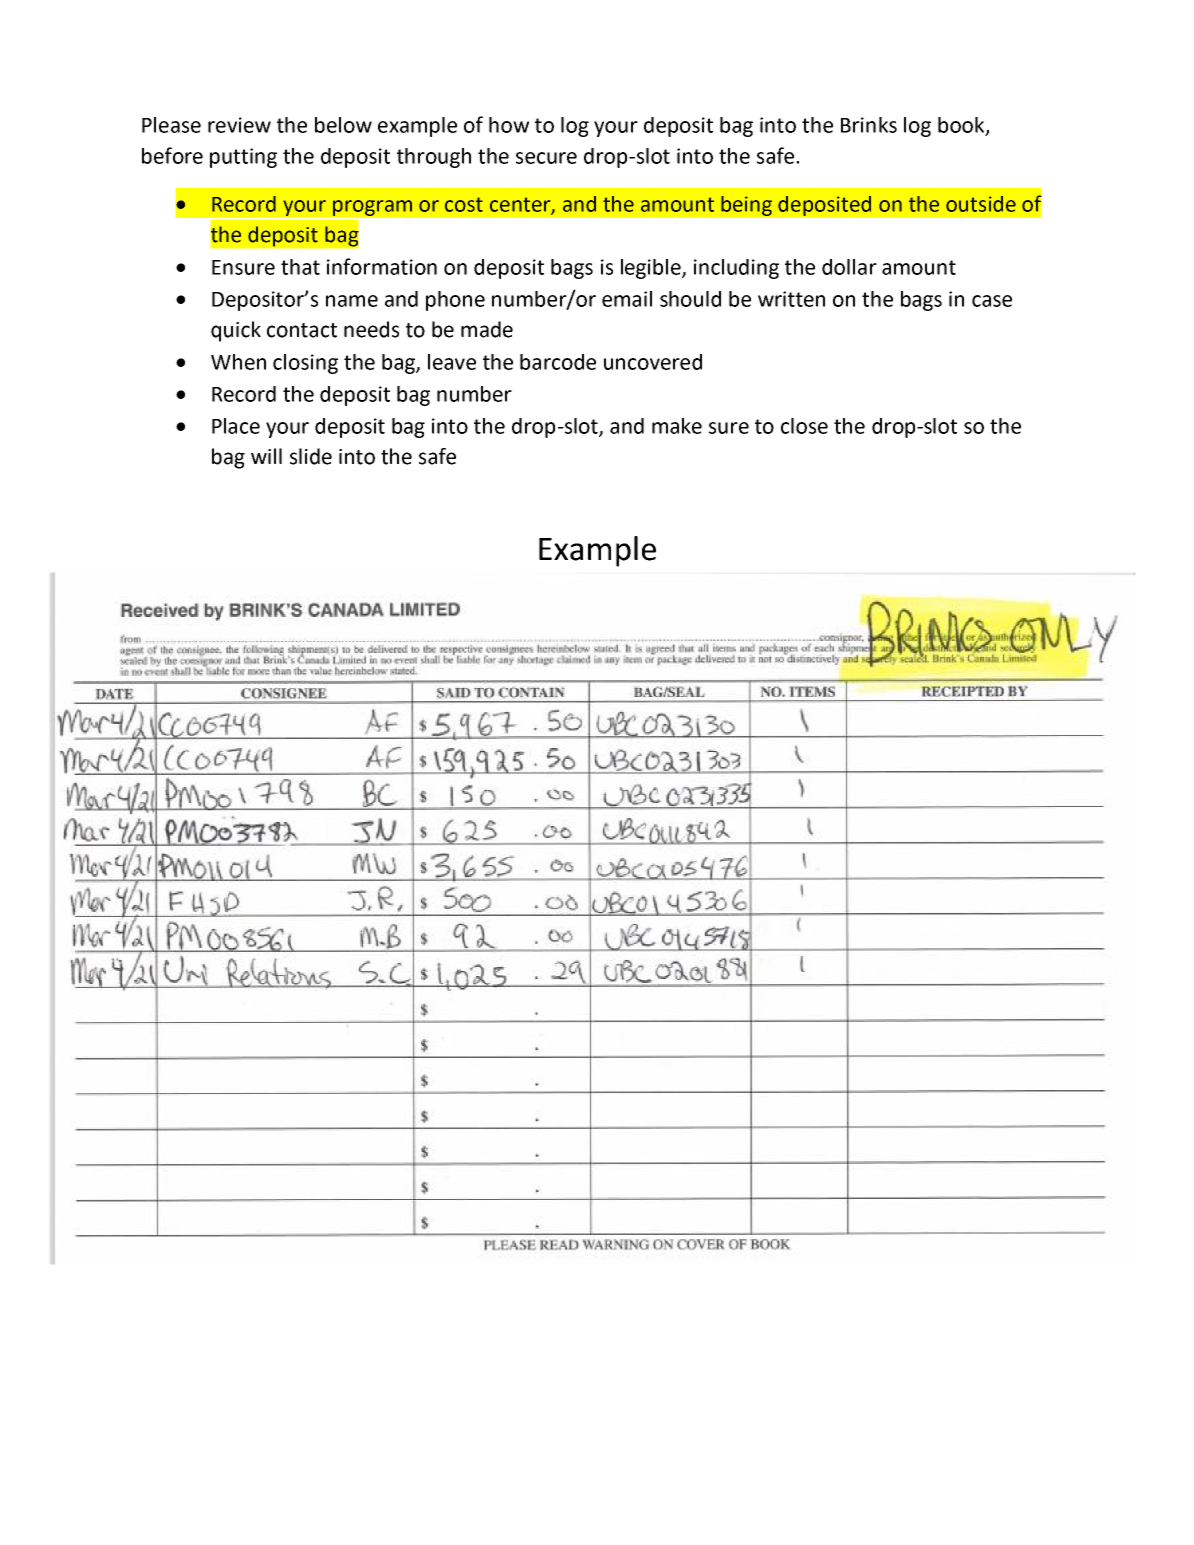 This document has height=1545, width=1194. I want to click on book, so click(962, 126).
